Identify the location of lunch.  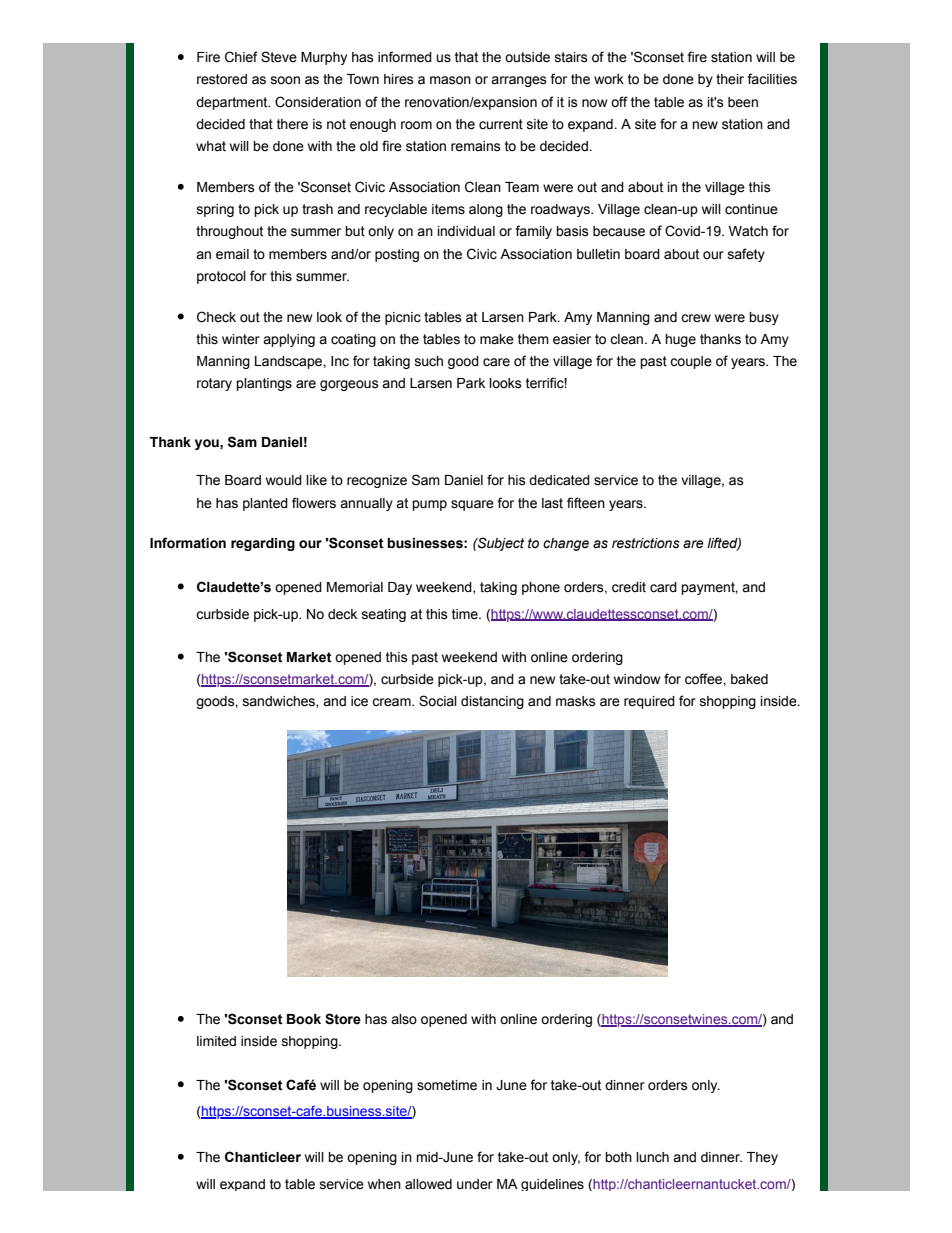
(652, 1157).
